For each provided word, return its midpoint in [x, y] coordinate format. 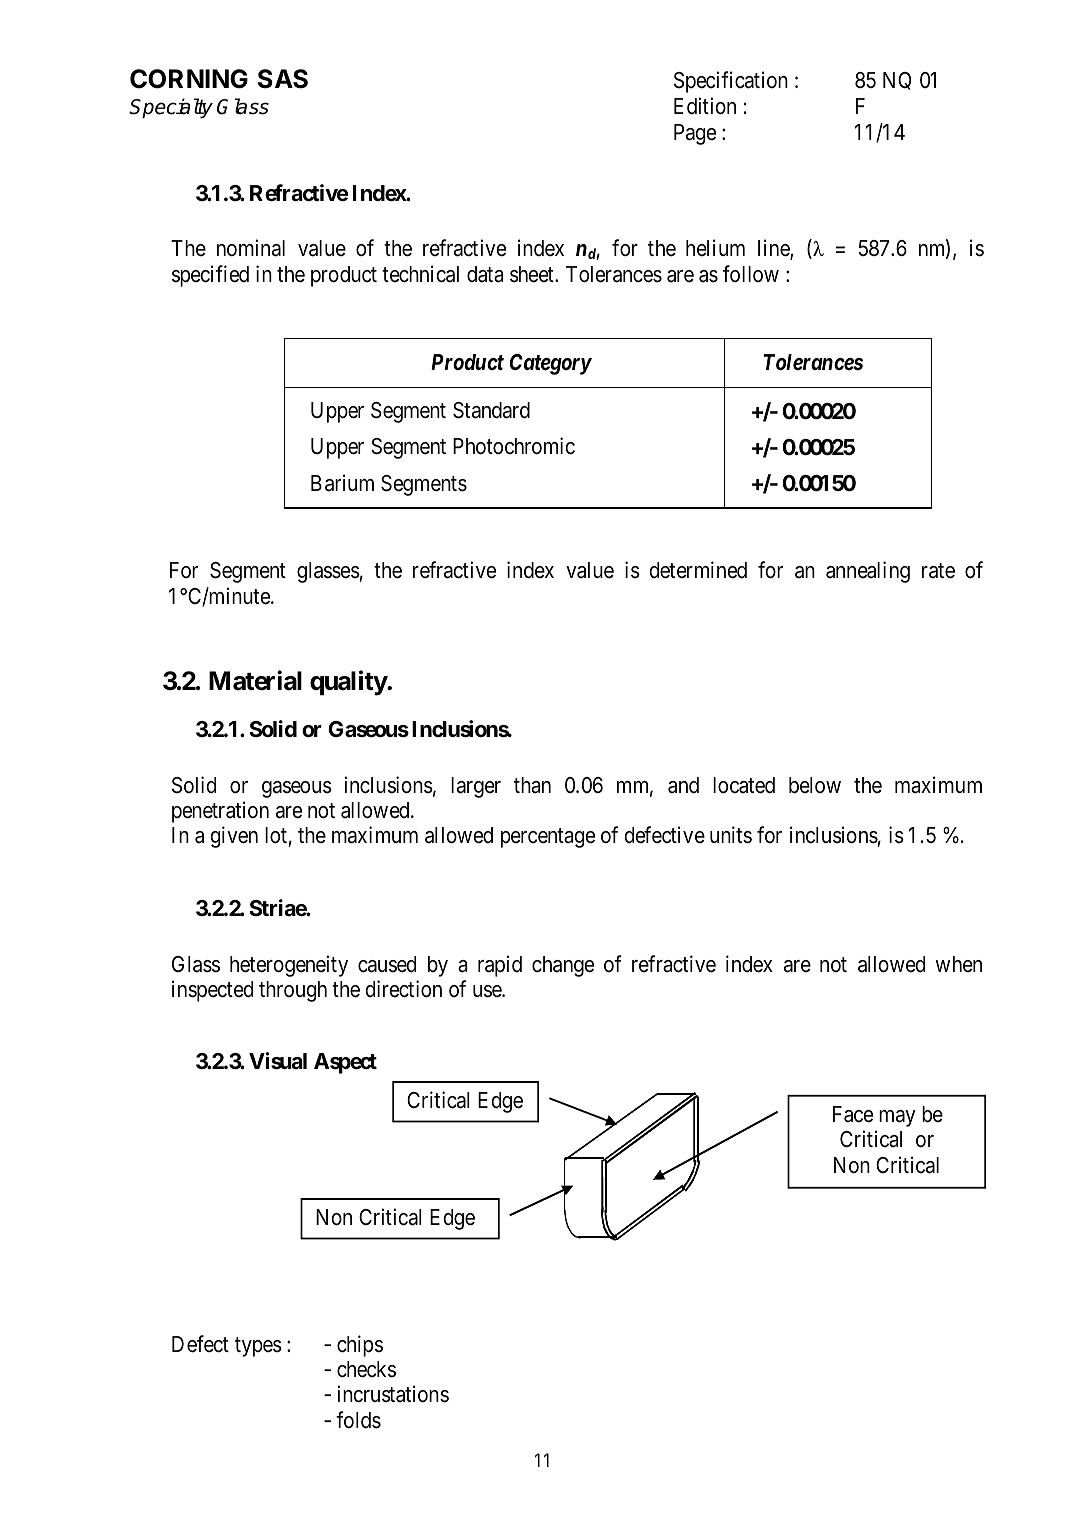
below [815, 785]
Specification [731, 82]
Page [695, 134]
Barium [342, 483]
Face [853, 1114]
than [532, 785]
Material [255, 680]
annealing [868, 572]
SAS [283, 79]
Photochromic [514, 446]
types [258, 1347]
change [563, 966]
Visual [278, 1061]
